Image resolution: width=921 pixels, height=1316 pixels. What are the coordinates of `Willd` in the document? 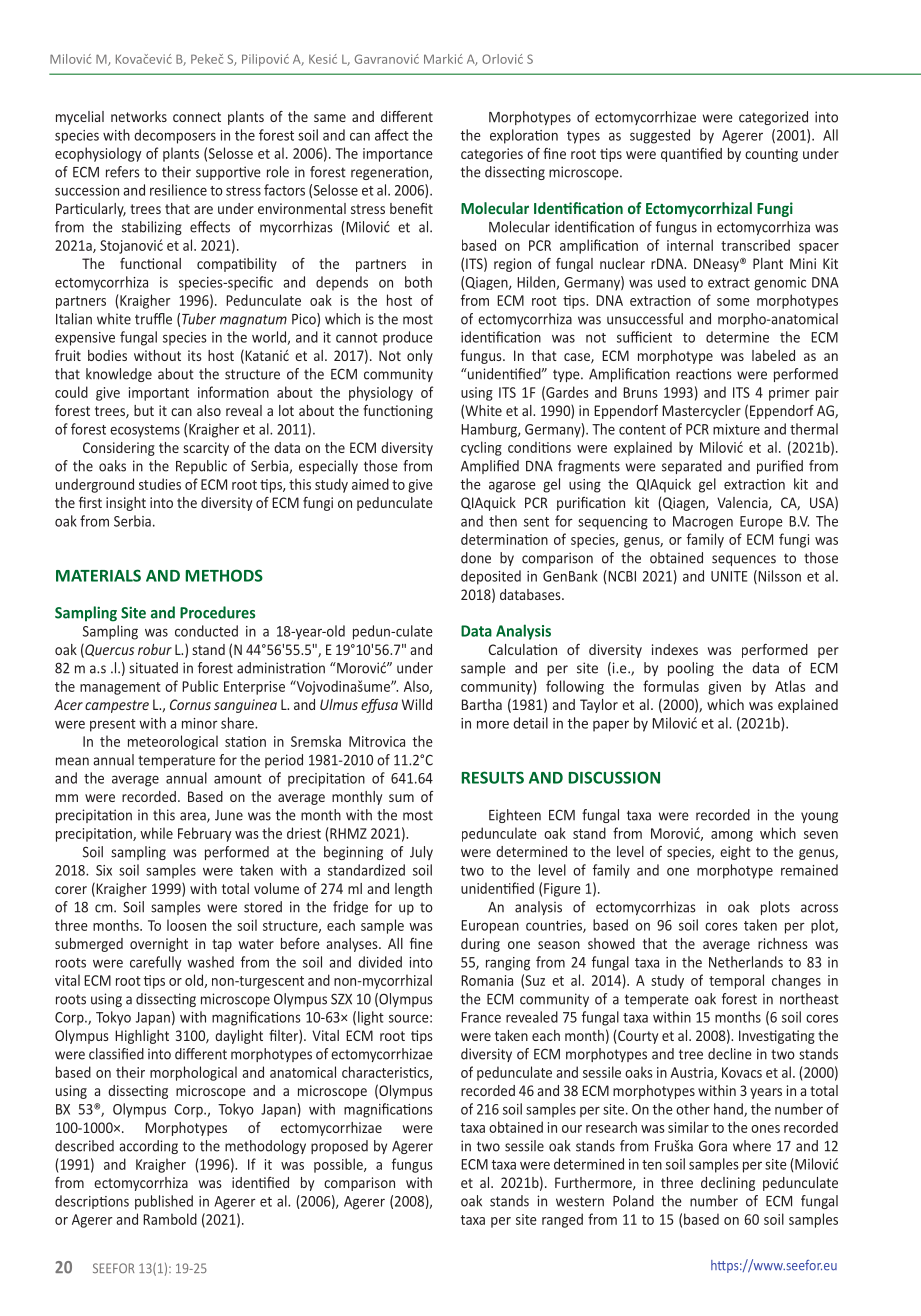 It's located at (417, 704).
